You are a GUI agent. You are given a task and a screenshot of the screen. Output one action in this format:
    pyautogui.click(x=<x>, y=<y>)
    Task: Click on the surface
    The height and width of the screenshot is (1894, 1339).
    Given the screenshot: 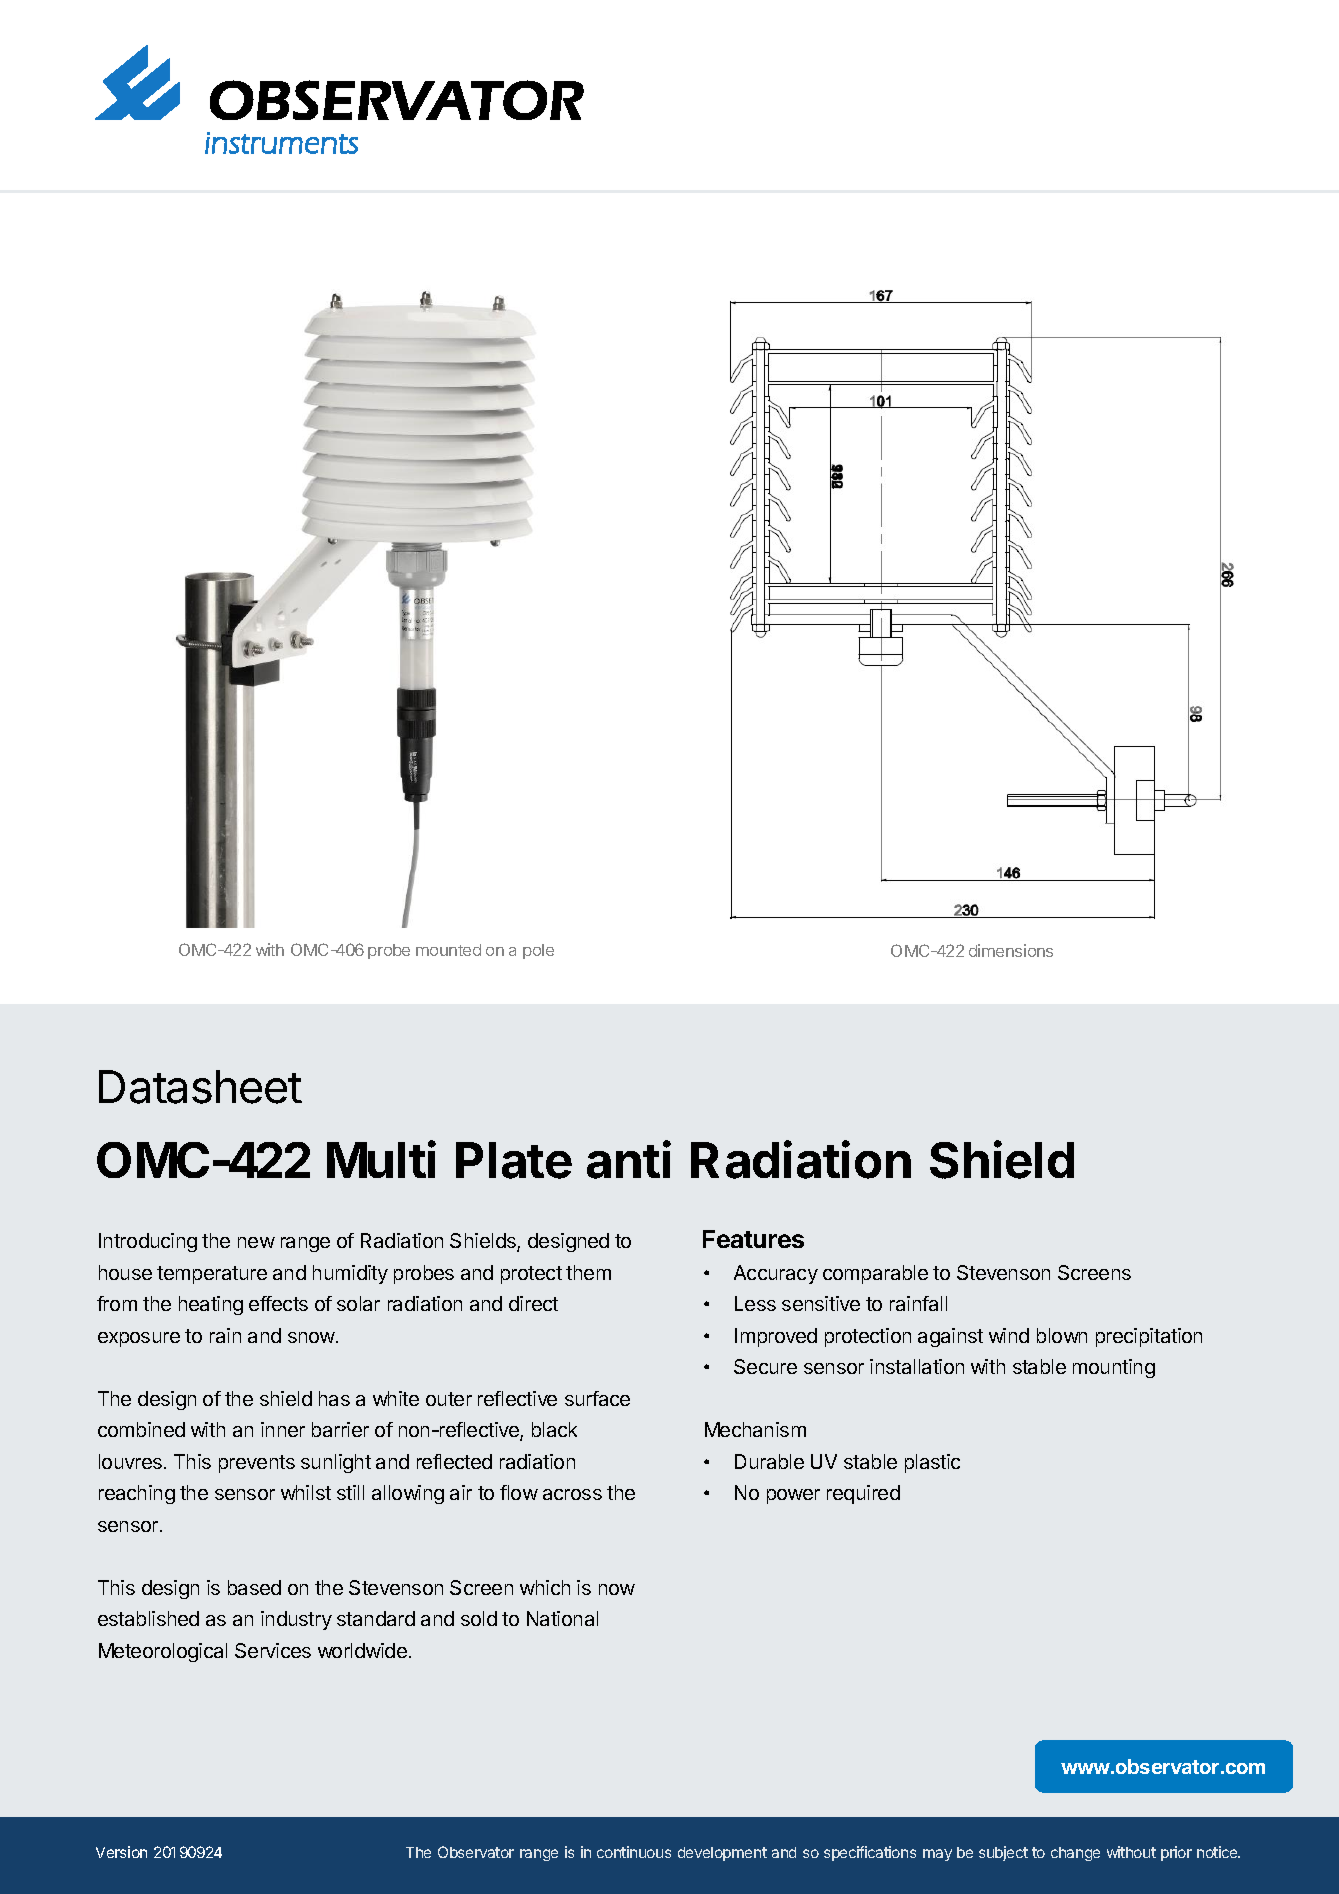 What is the action you would take?
    pyautogui.click(x=597, y=1398)
